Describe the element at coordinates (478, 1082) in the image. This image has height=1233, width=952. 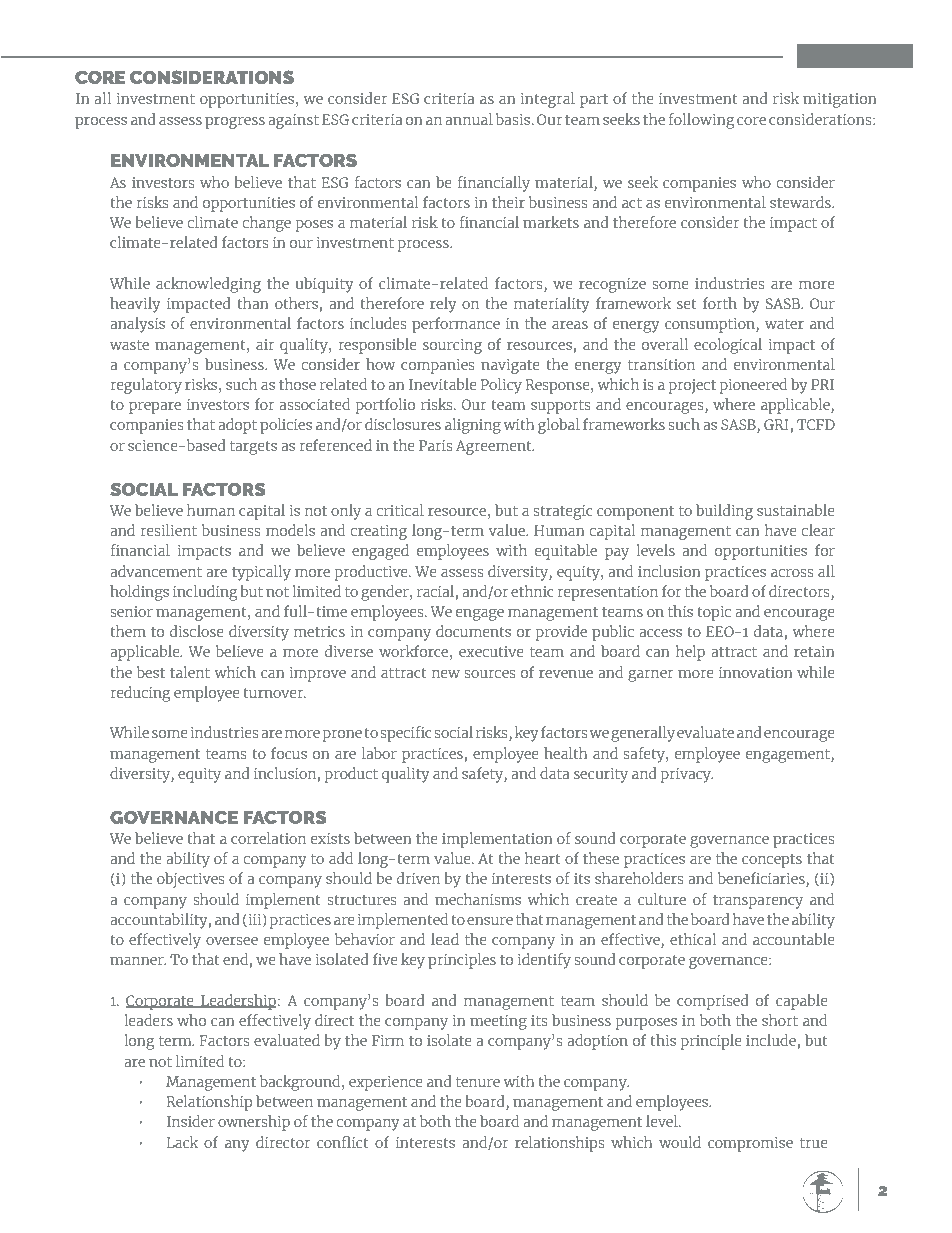
I see `tenure` at that location.
